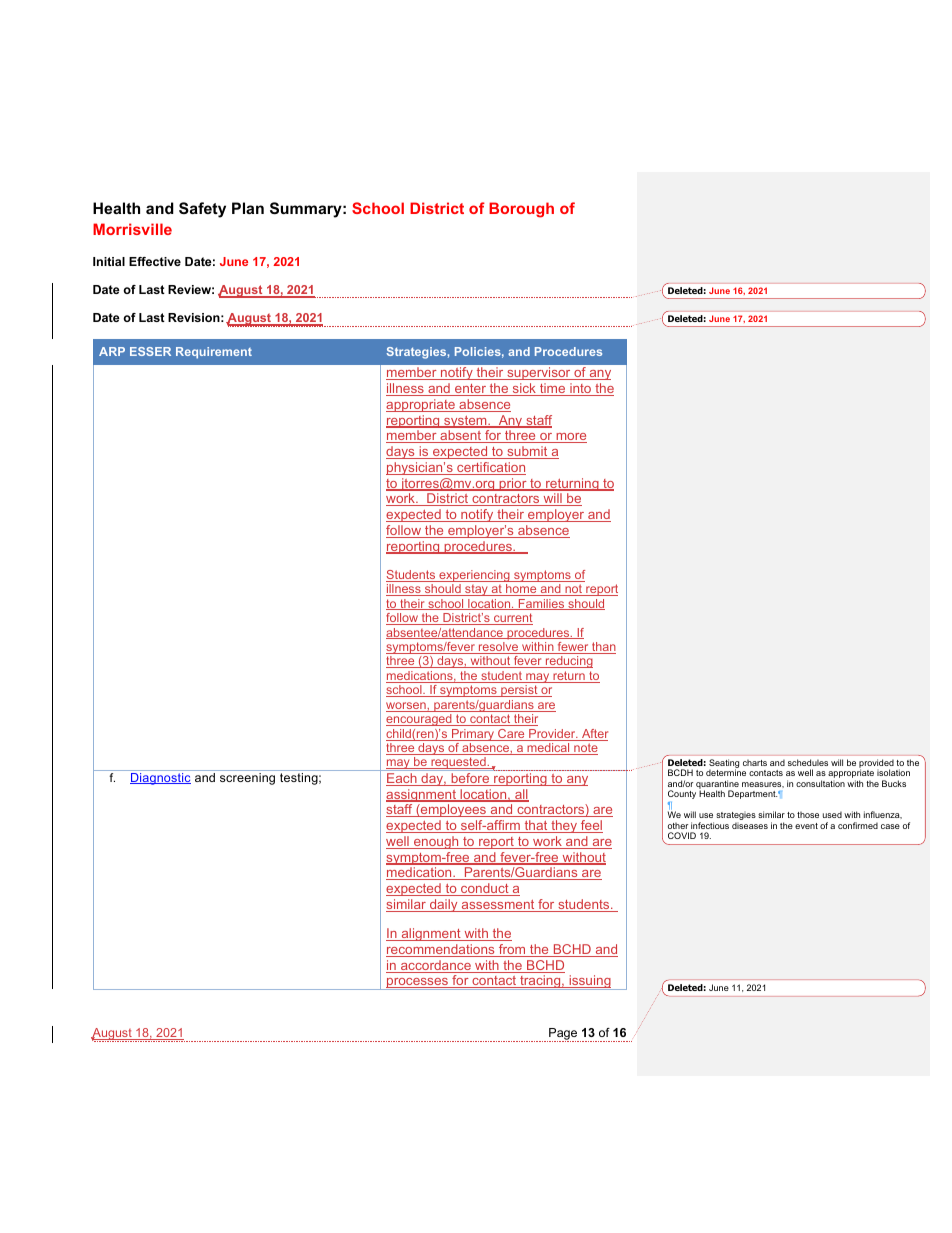  I want to click on Requirement, so click(214, 353).
